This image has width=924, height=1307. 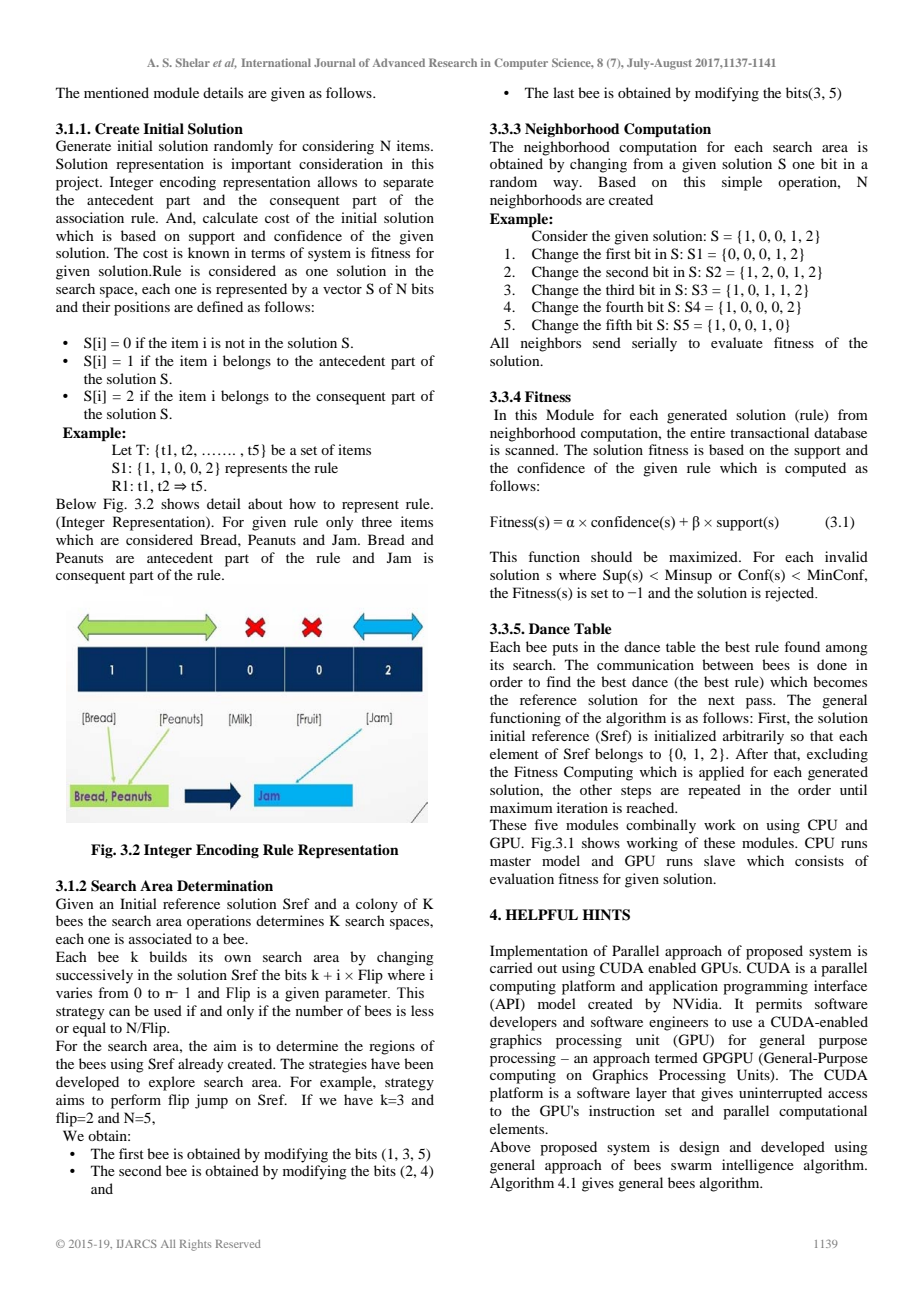 I want to click on Determination, so click(x=225, y=885).
